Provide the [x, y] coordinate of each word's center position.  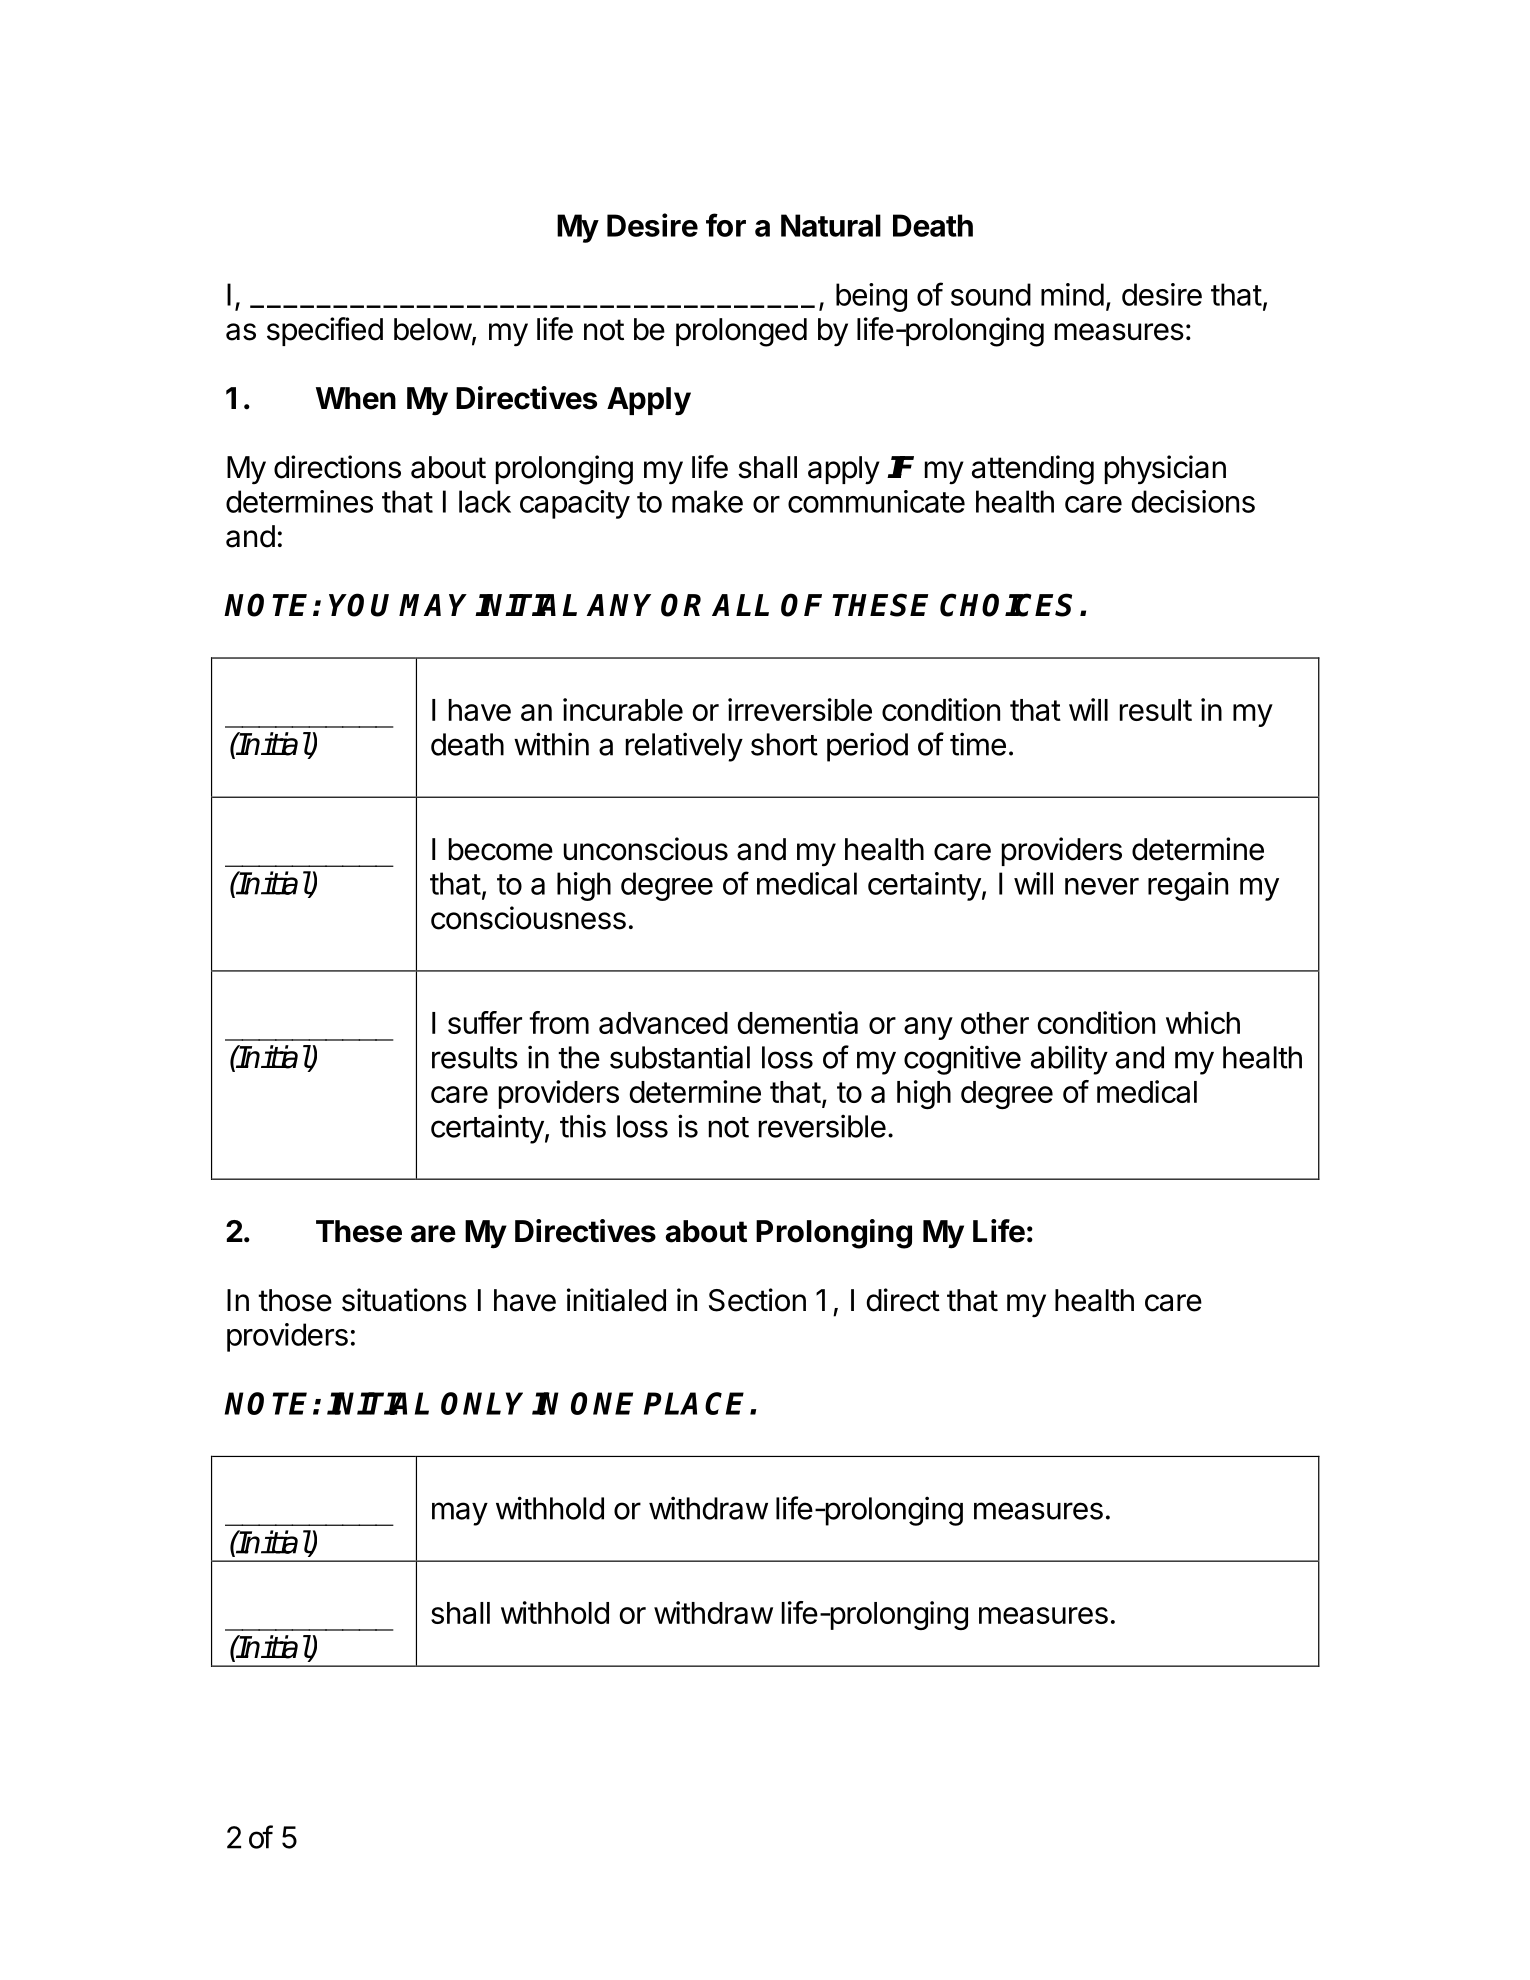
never [1102, 886]
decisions [1193, 501]
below [433, 329]
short [784, 744]
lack [485, 501]
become [501, 849]
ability [1069, 1060]
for [726, 225]
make [707, 501]
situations [404, 1300]
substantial [680, 1057]
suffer [485, 1022]
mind [1072, 294]
